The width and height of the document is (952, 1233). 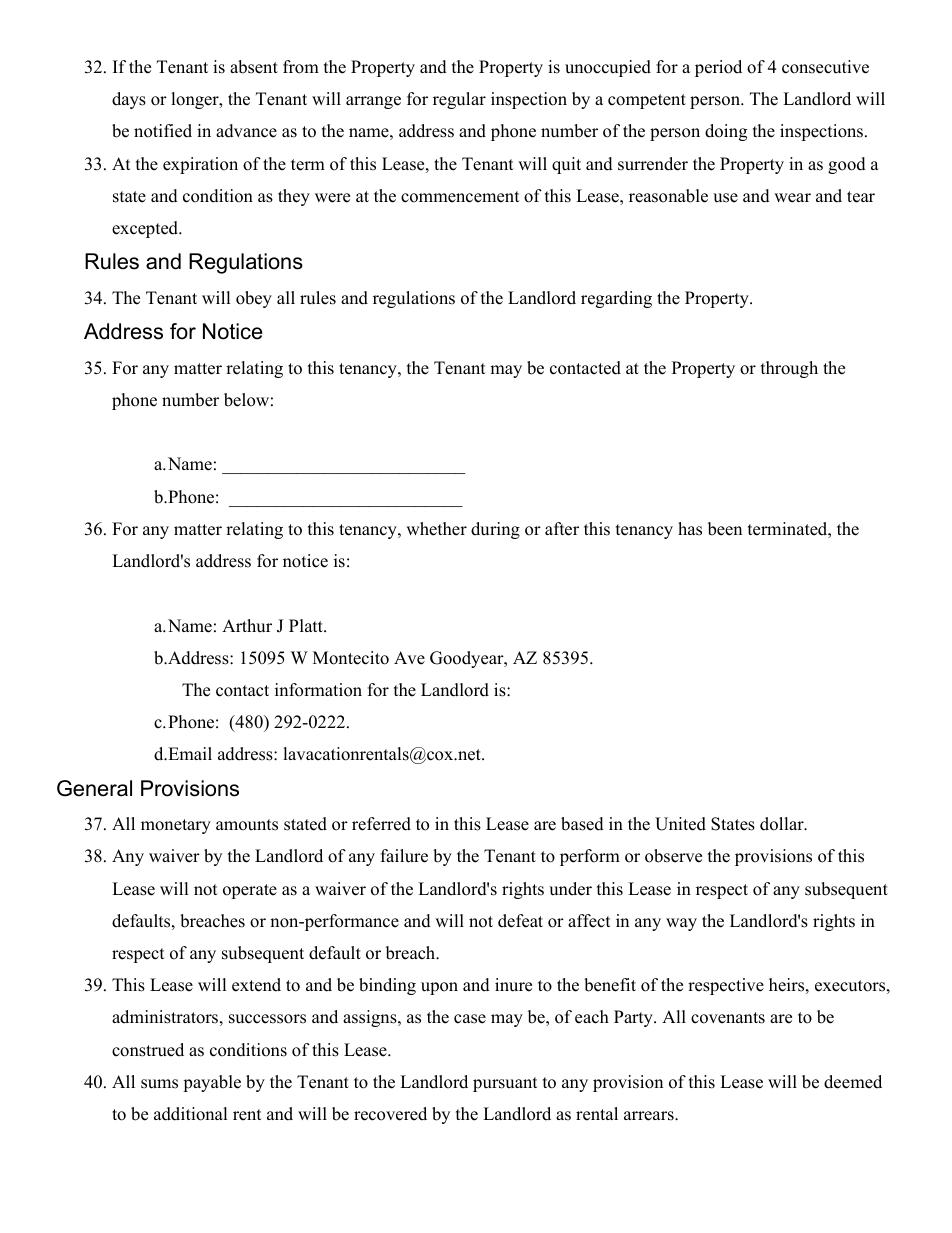 What do you see at coordinates (459, 100) in the document?
I see `regular` at bounding box center [459, 100].
